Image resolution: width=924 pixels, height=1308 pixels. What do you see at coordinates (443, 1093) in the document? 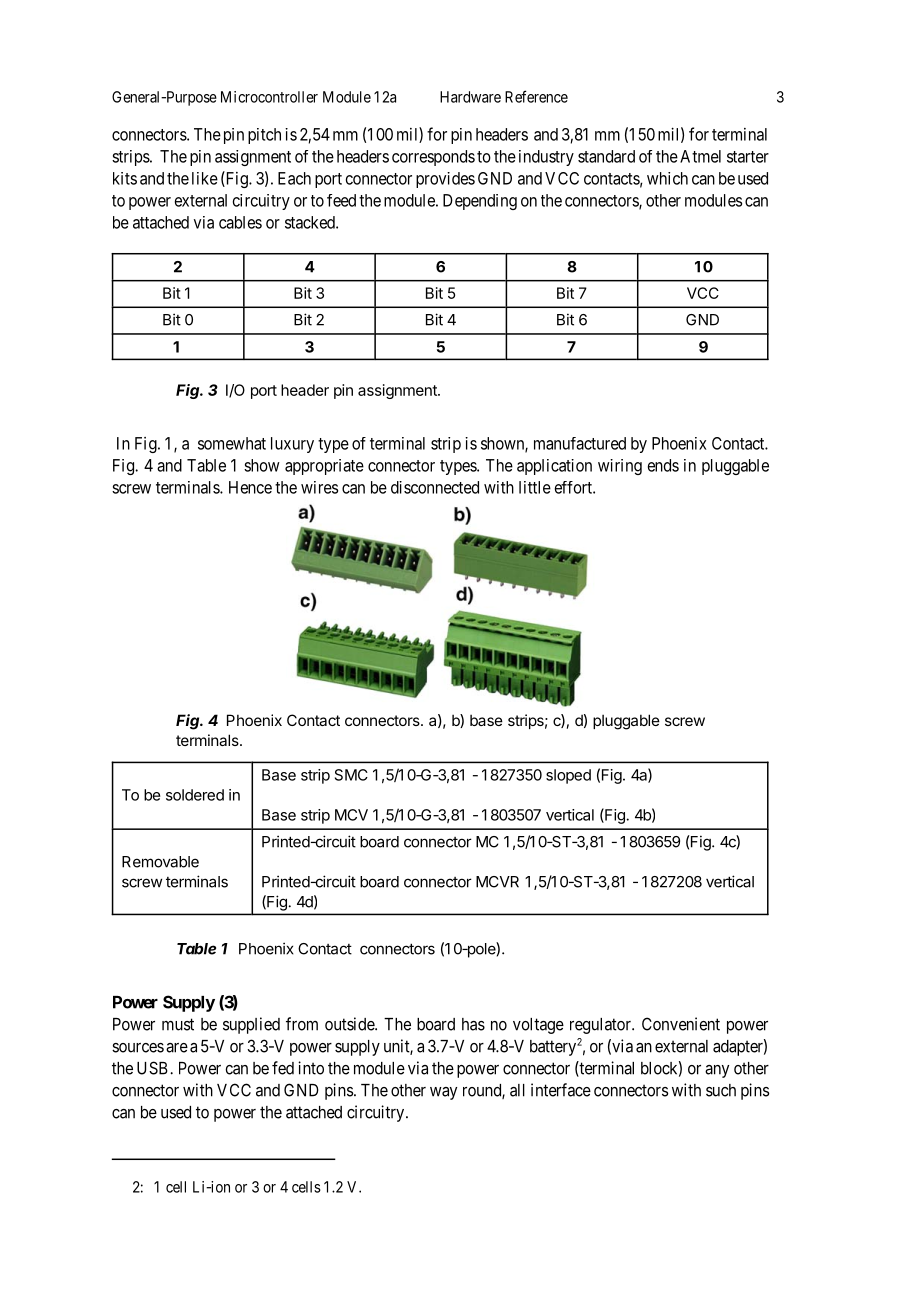
I see `way` at bounding box center [443, 1093].
